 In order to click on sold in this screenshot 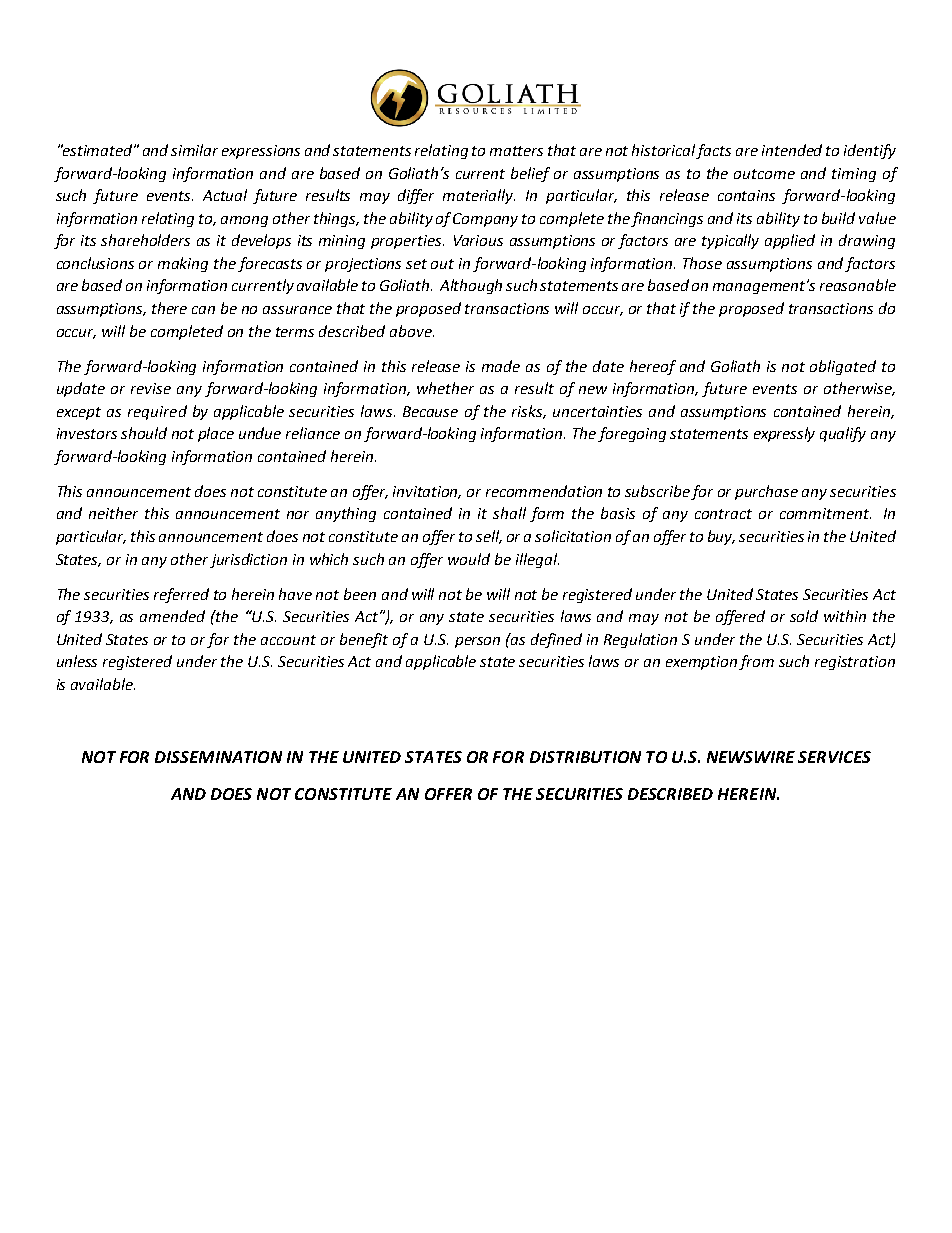, I will do `click(804, 616)`.
